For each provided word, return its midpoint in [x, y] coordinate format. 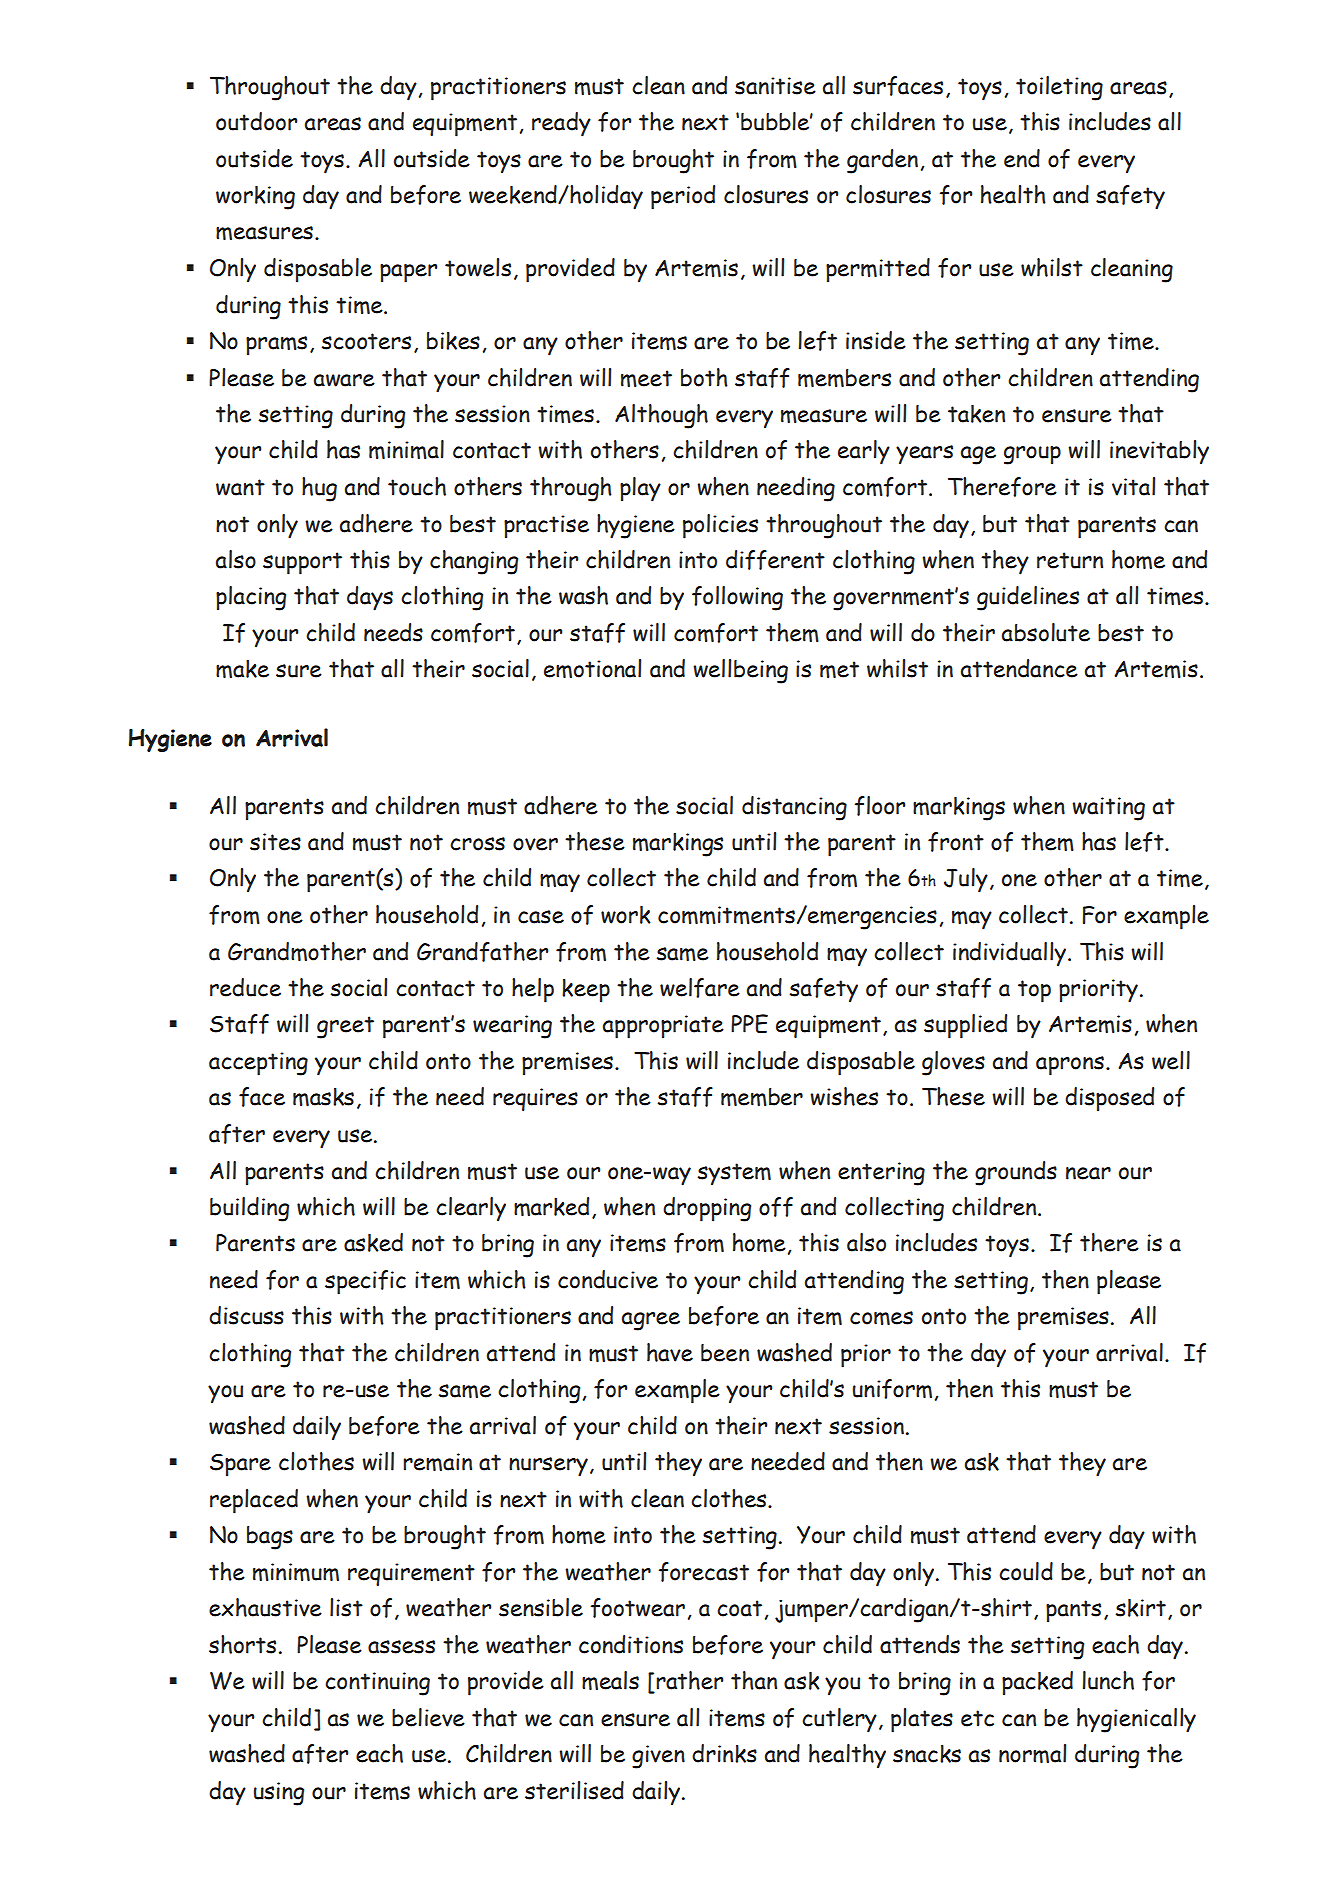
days [370, 598]
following [737, 598]
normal [1032, 1753]
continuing [377, 1684]
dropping [707, 1209]
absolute [1046, 632]
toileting [1059, 88]
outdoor [256, 121]
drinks [724, 1753]
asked [373, 1242]
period [683, 197]
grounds [1016, 1173]
